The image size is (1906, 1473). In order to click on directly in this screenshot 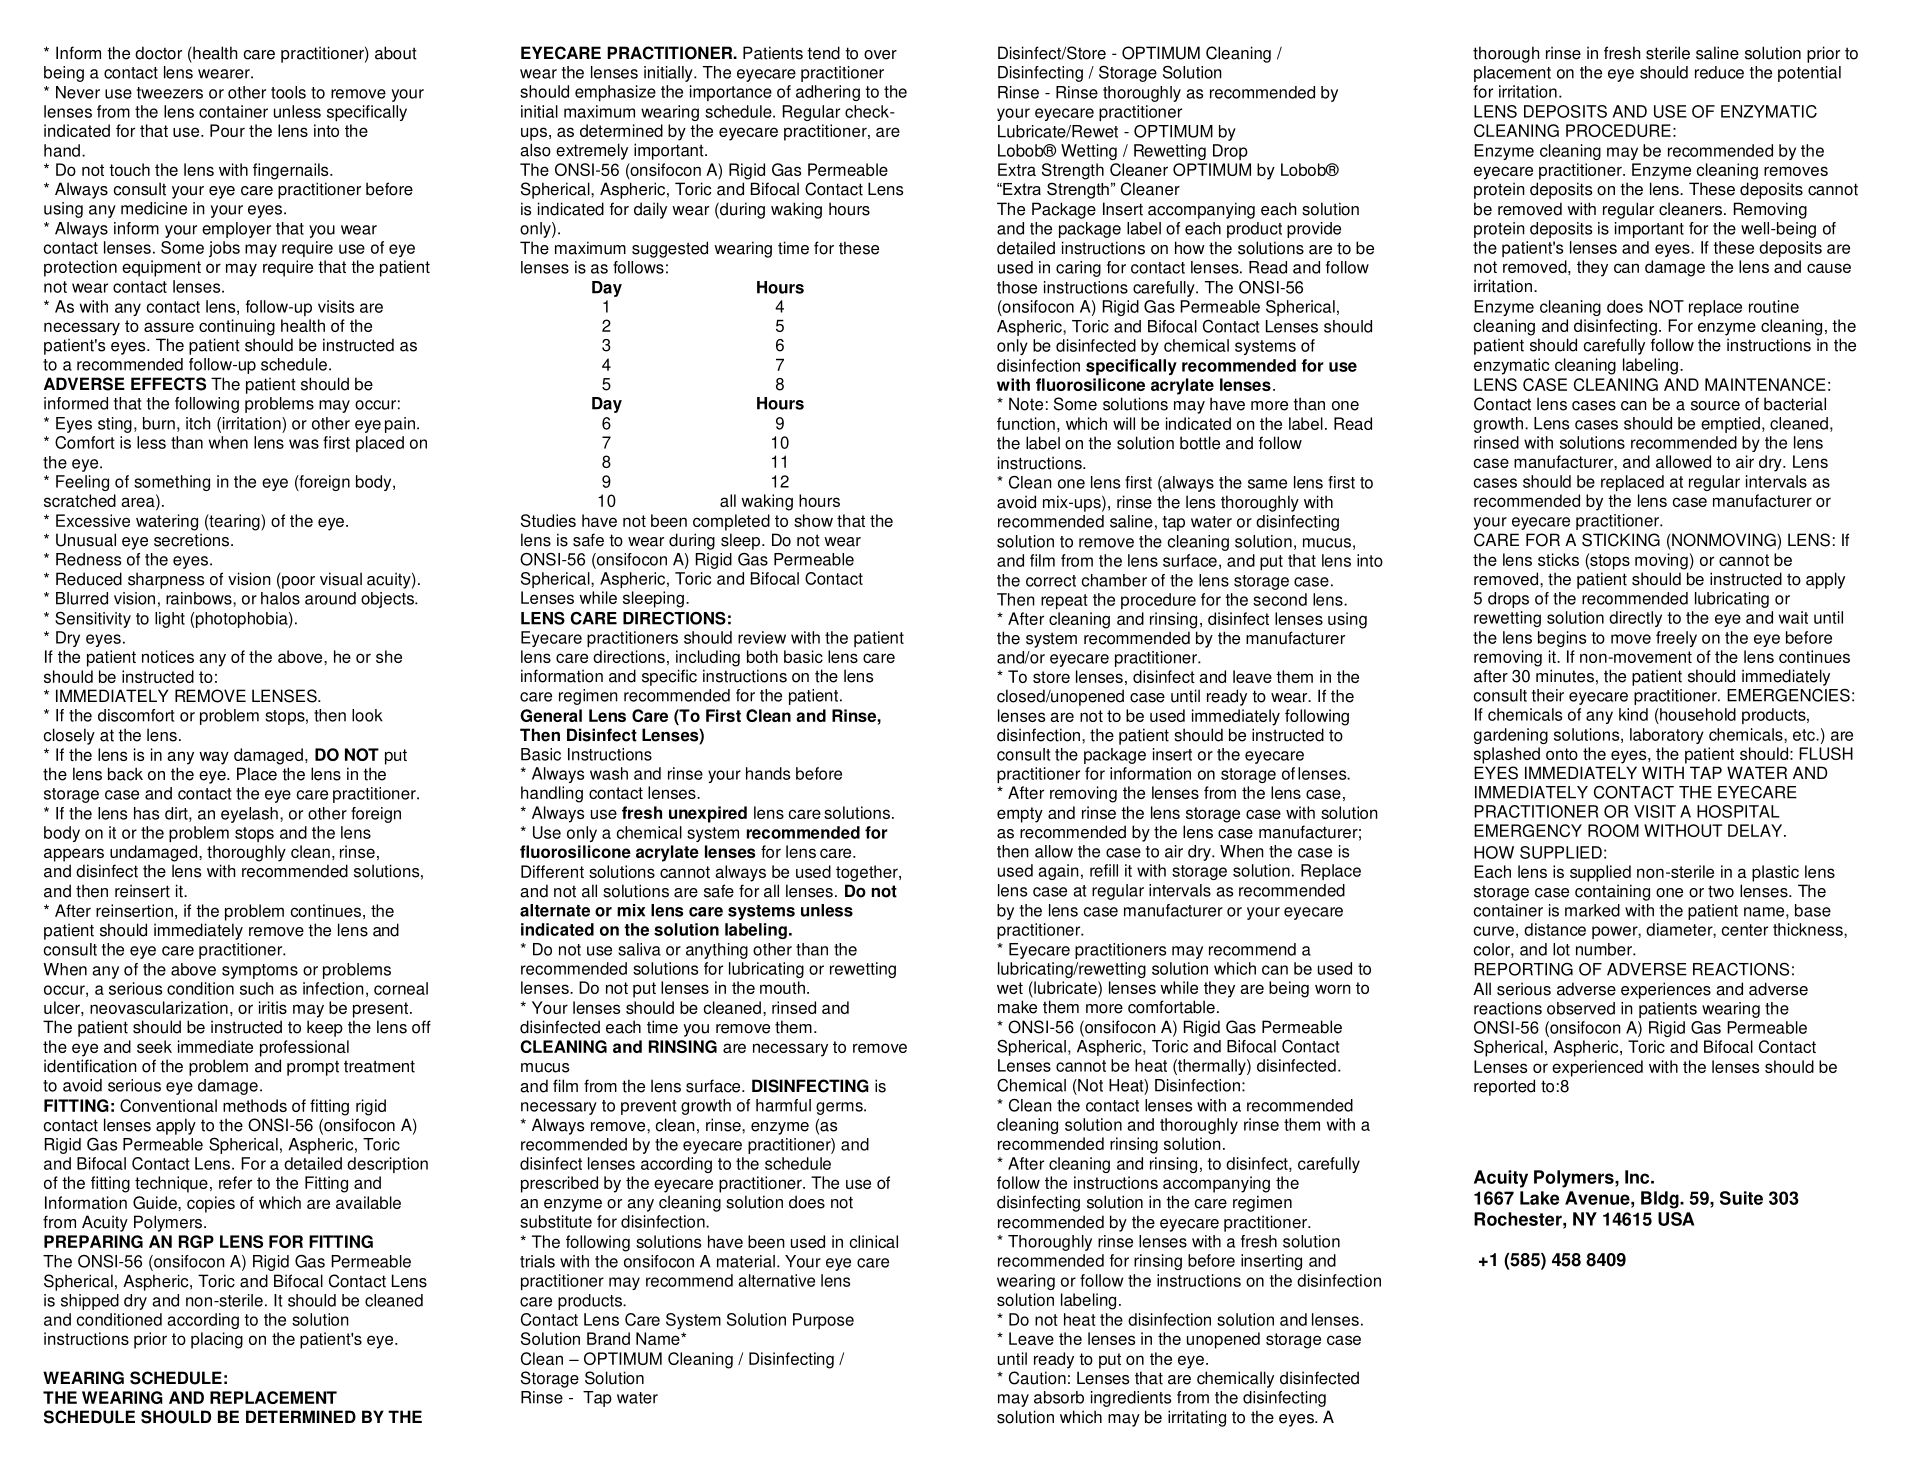, I will do `click(1635, 619)`.
